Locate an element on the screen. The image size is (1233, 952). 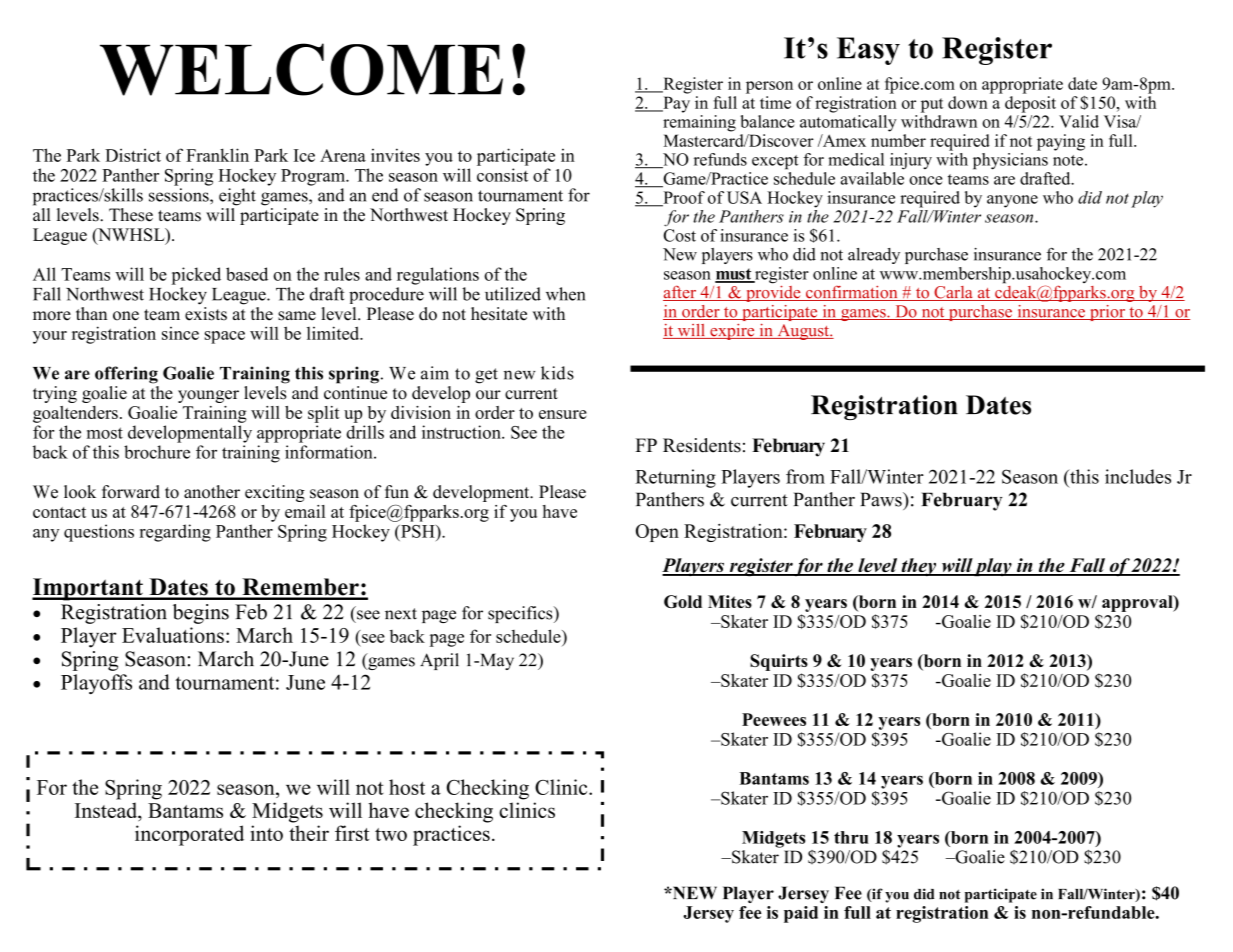
since is located at coordinates (180, 333).
